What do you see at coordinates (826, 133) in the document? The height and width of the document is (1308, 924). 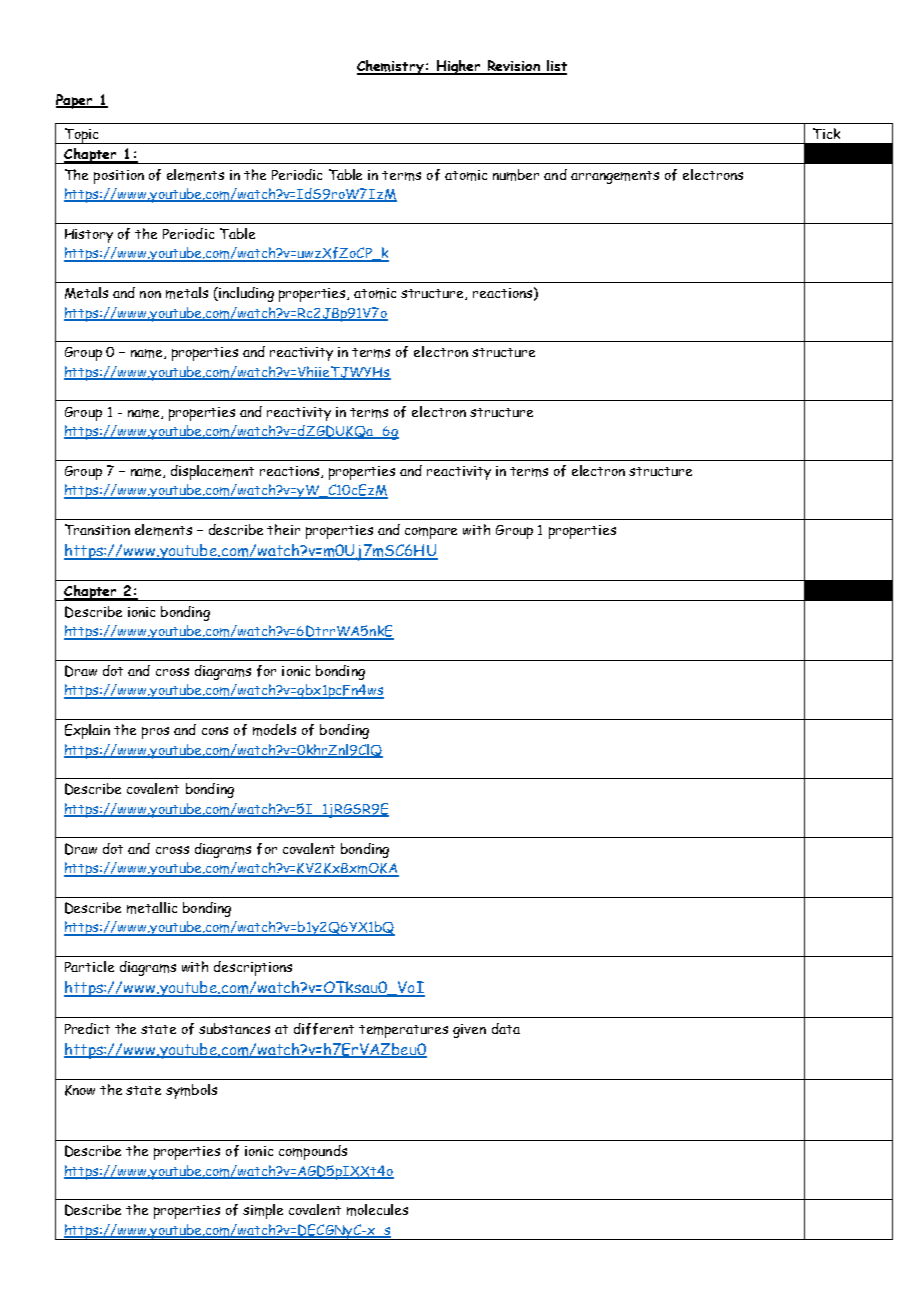 I see `Tick` at bounding box center [826, 133].
